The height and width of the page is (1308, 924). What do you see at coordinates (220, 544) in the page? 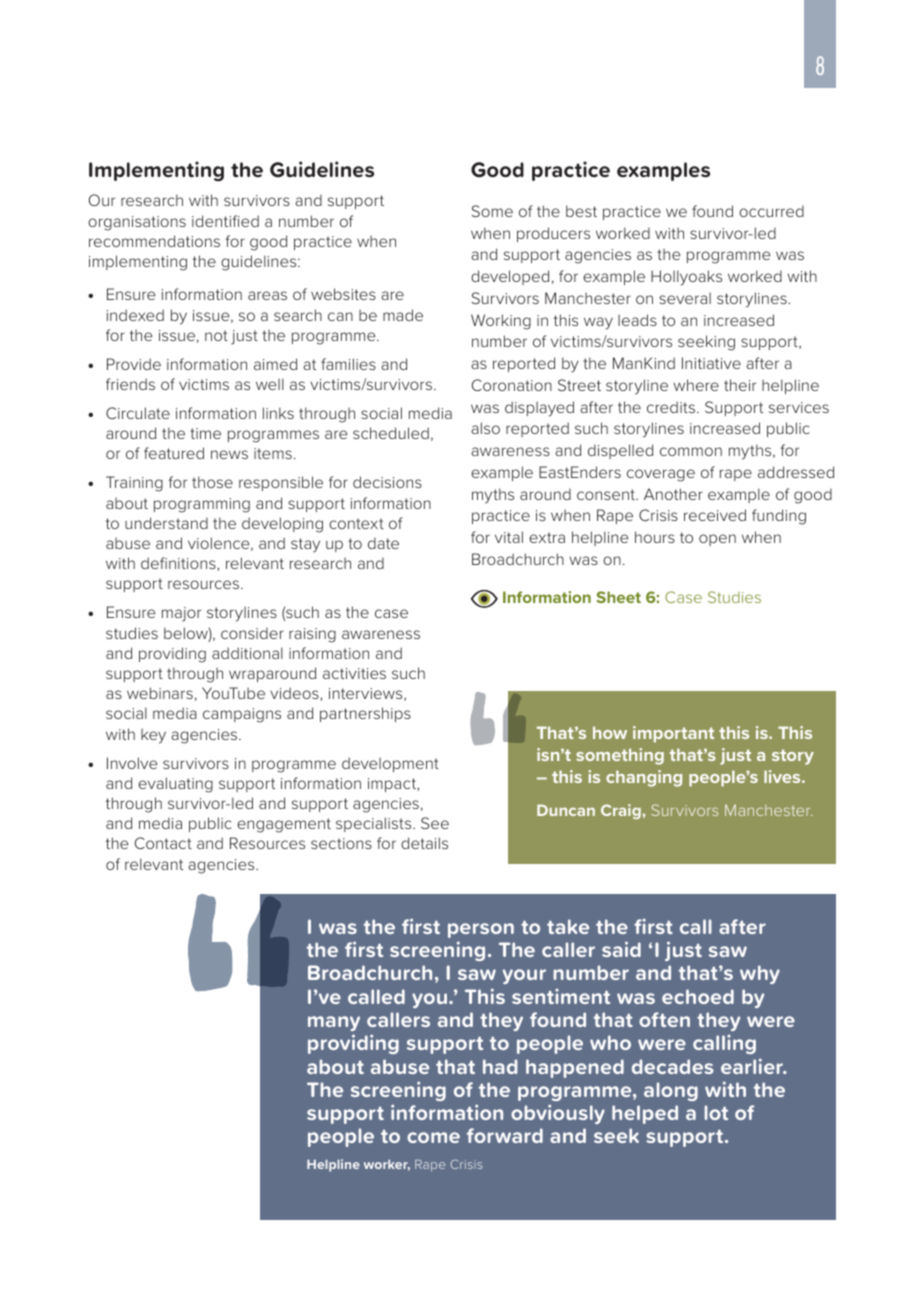
I see `violence` at bounding box center [220, 544].
